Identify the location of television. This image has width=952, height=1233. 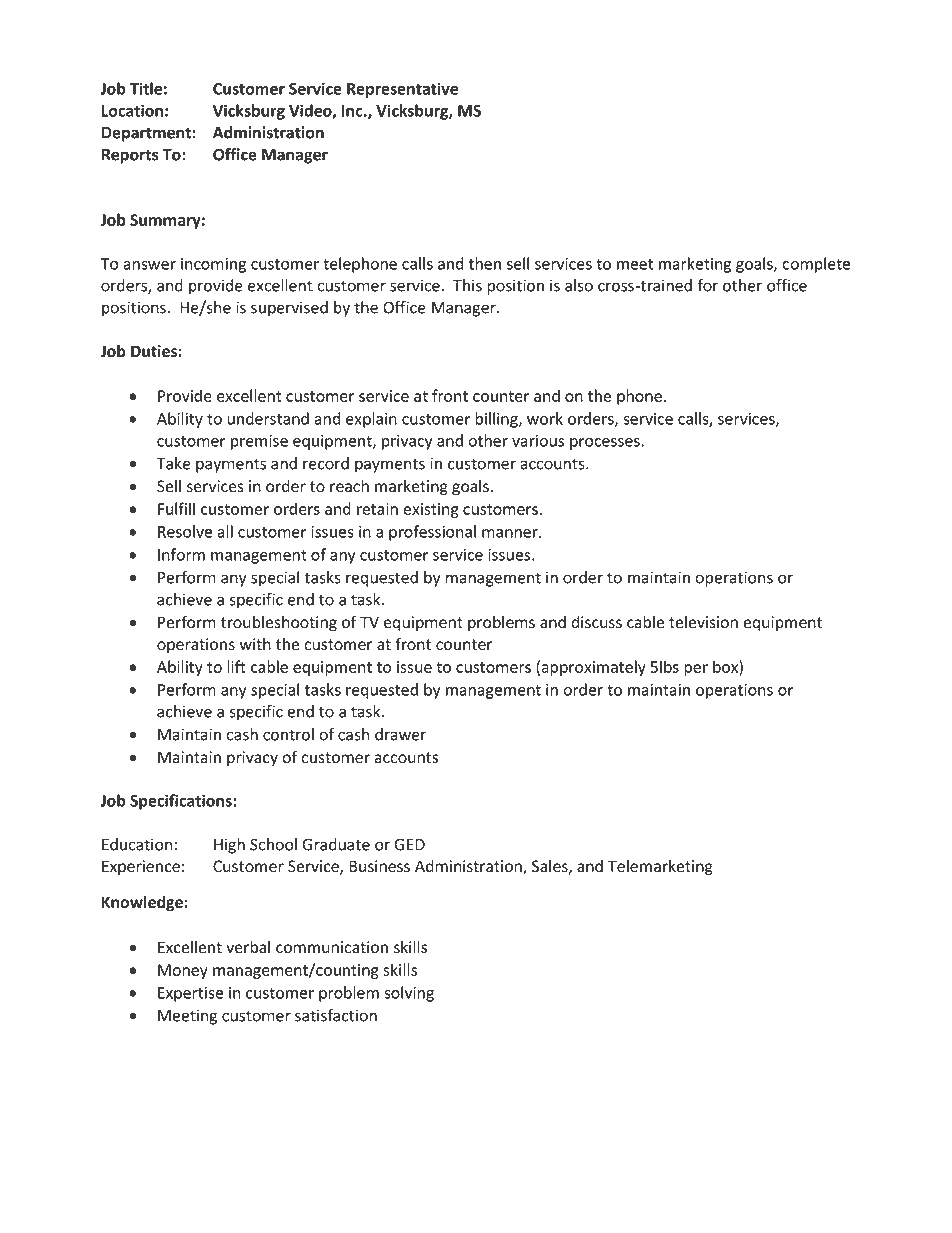
(703, 622).
